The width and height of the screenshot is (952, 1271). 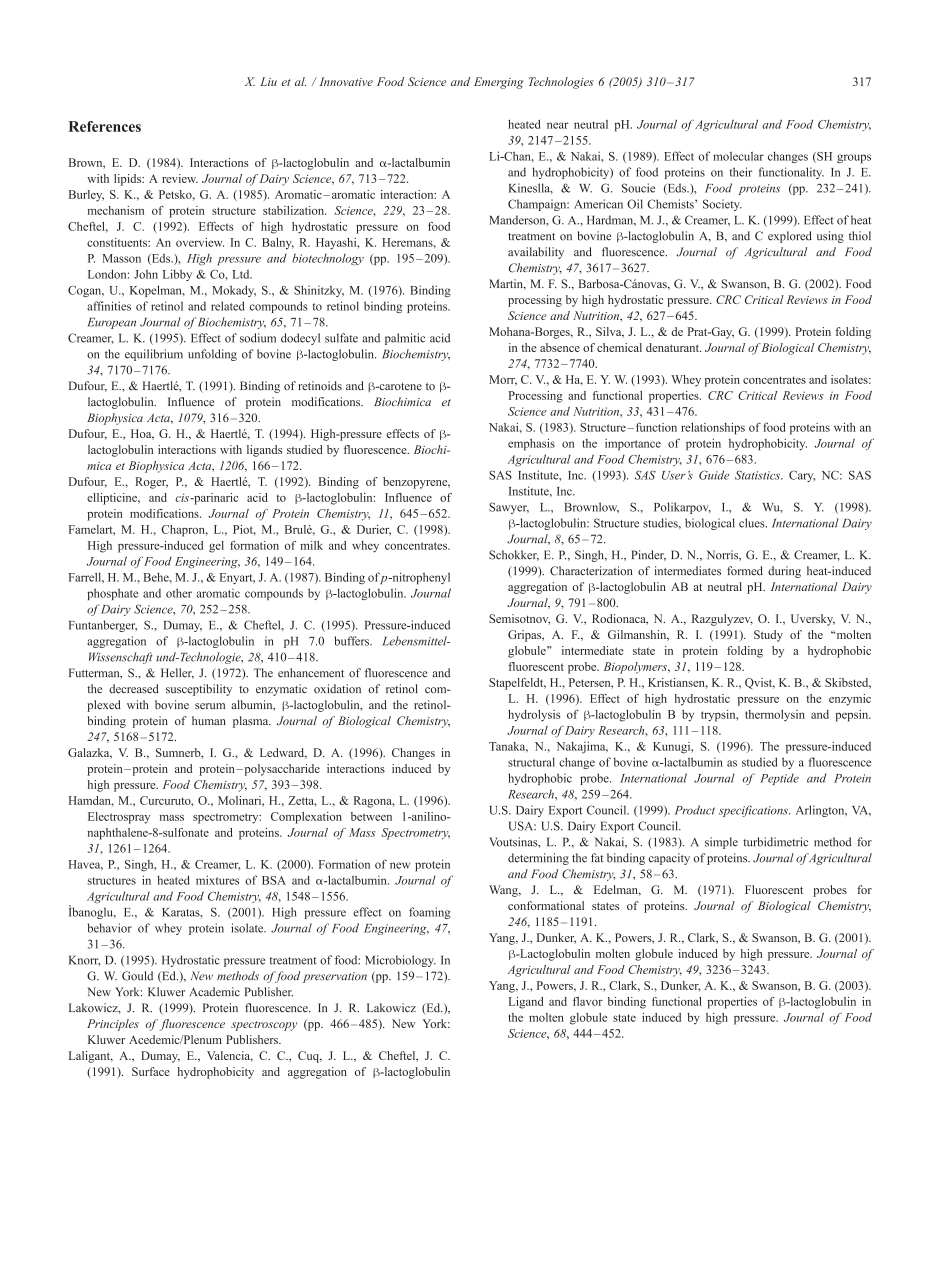 I want to click on Surface, so click(x=151, y=1071).
